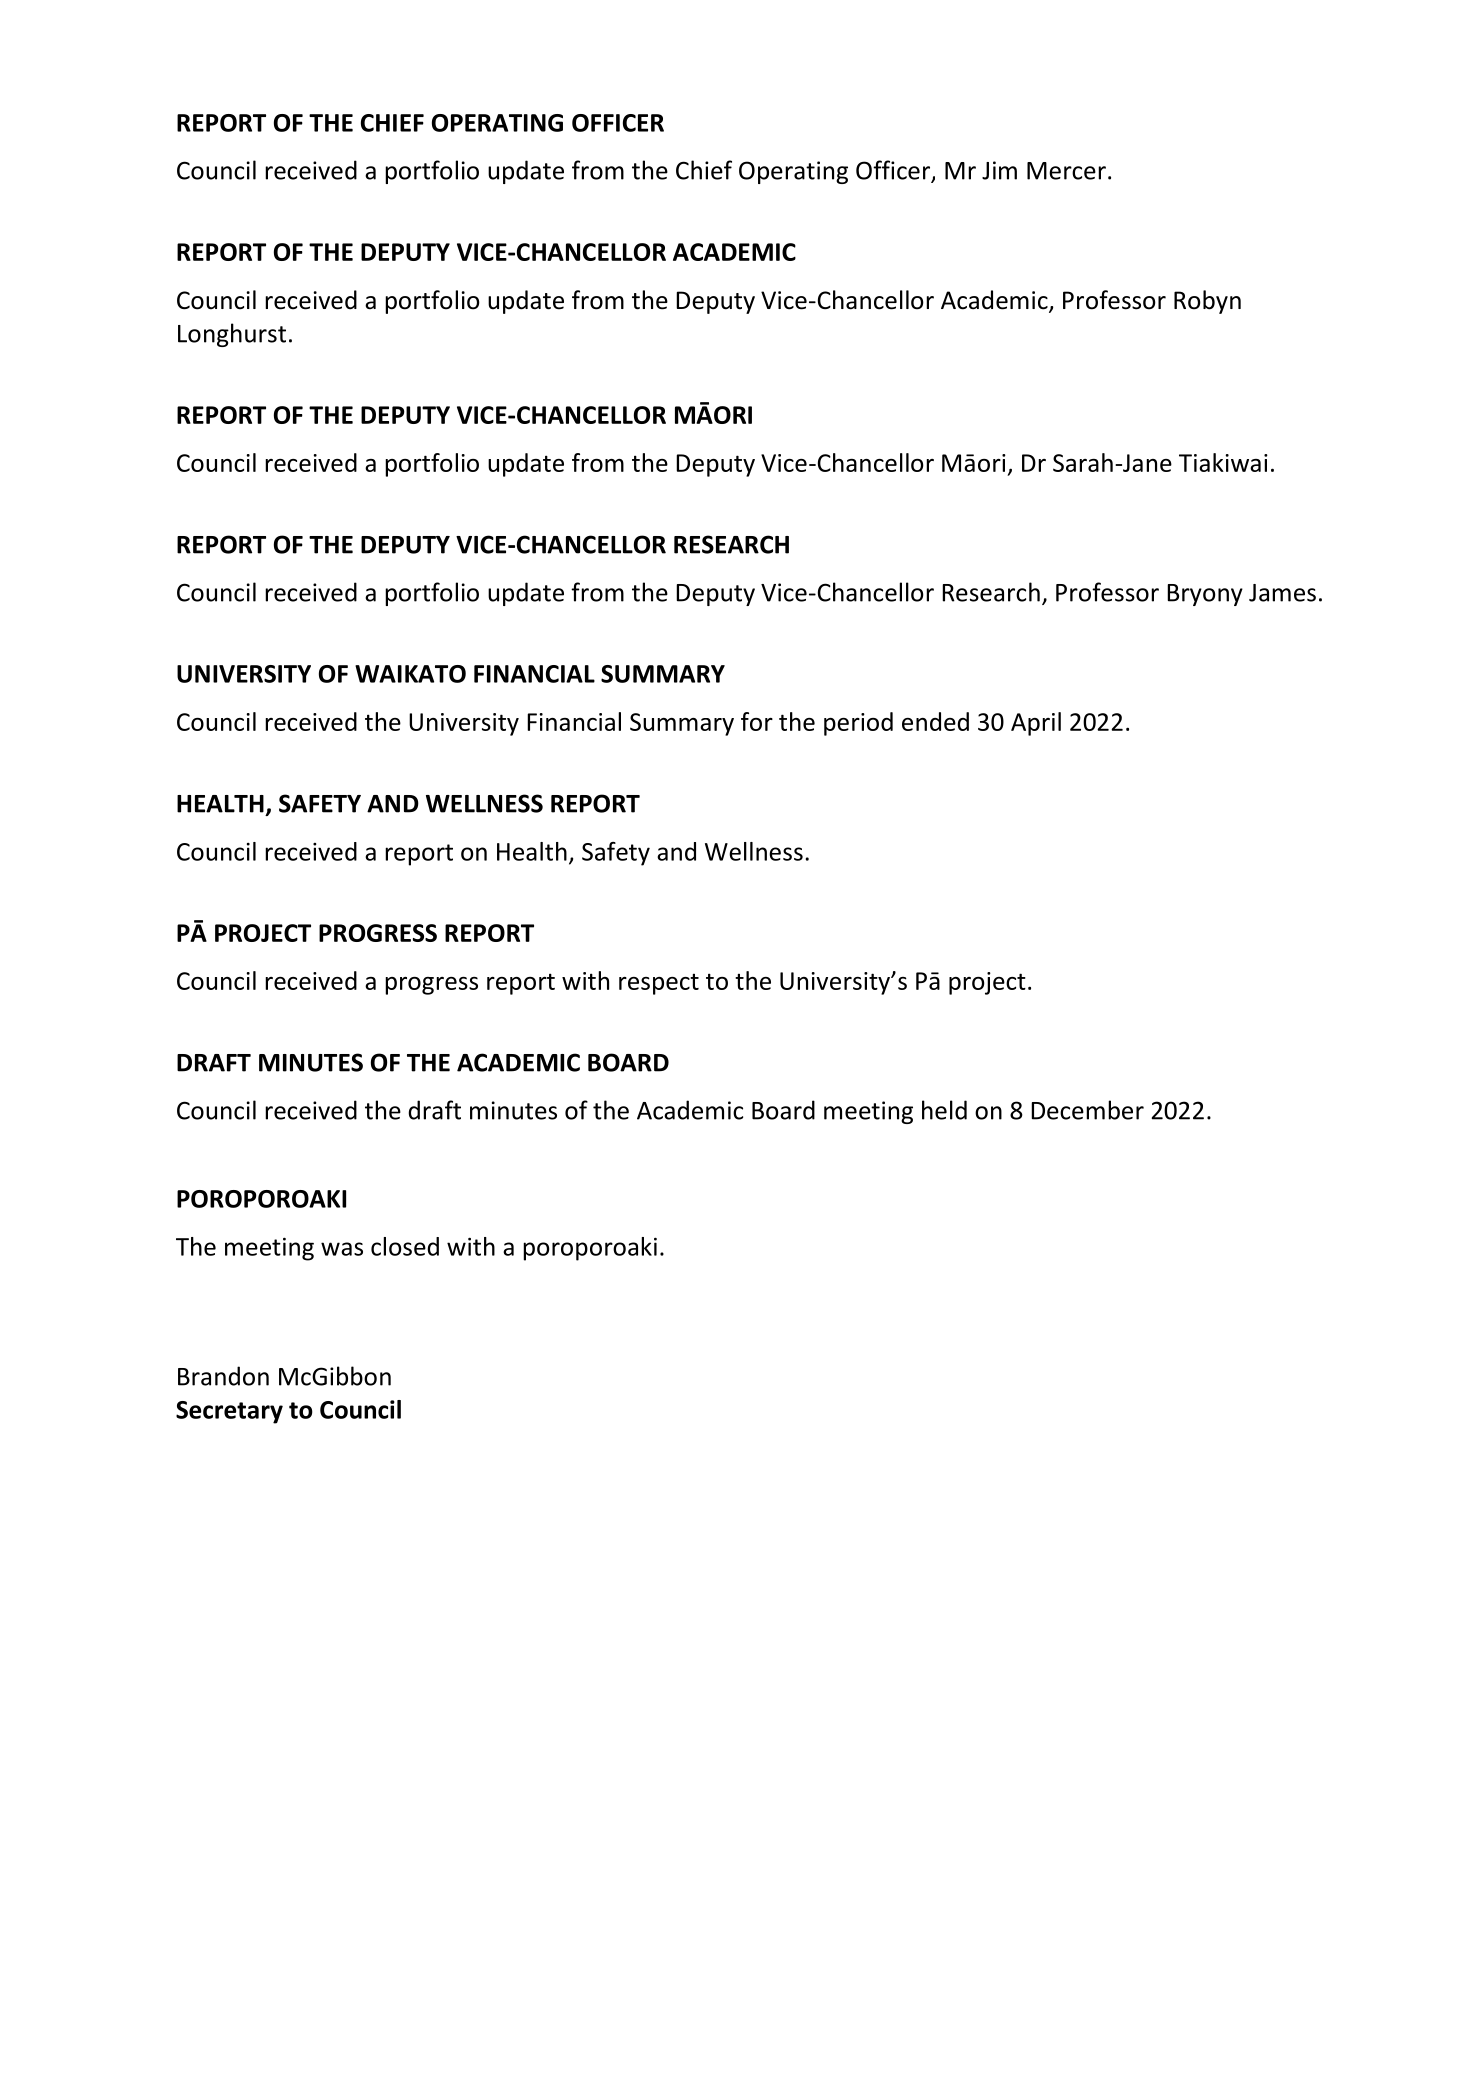  What do you see at coordinates (405, 1246) in the image?
I see `closed` at bounding box center [405, 1246].
